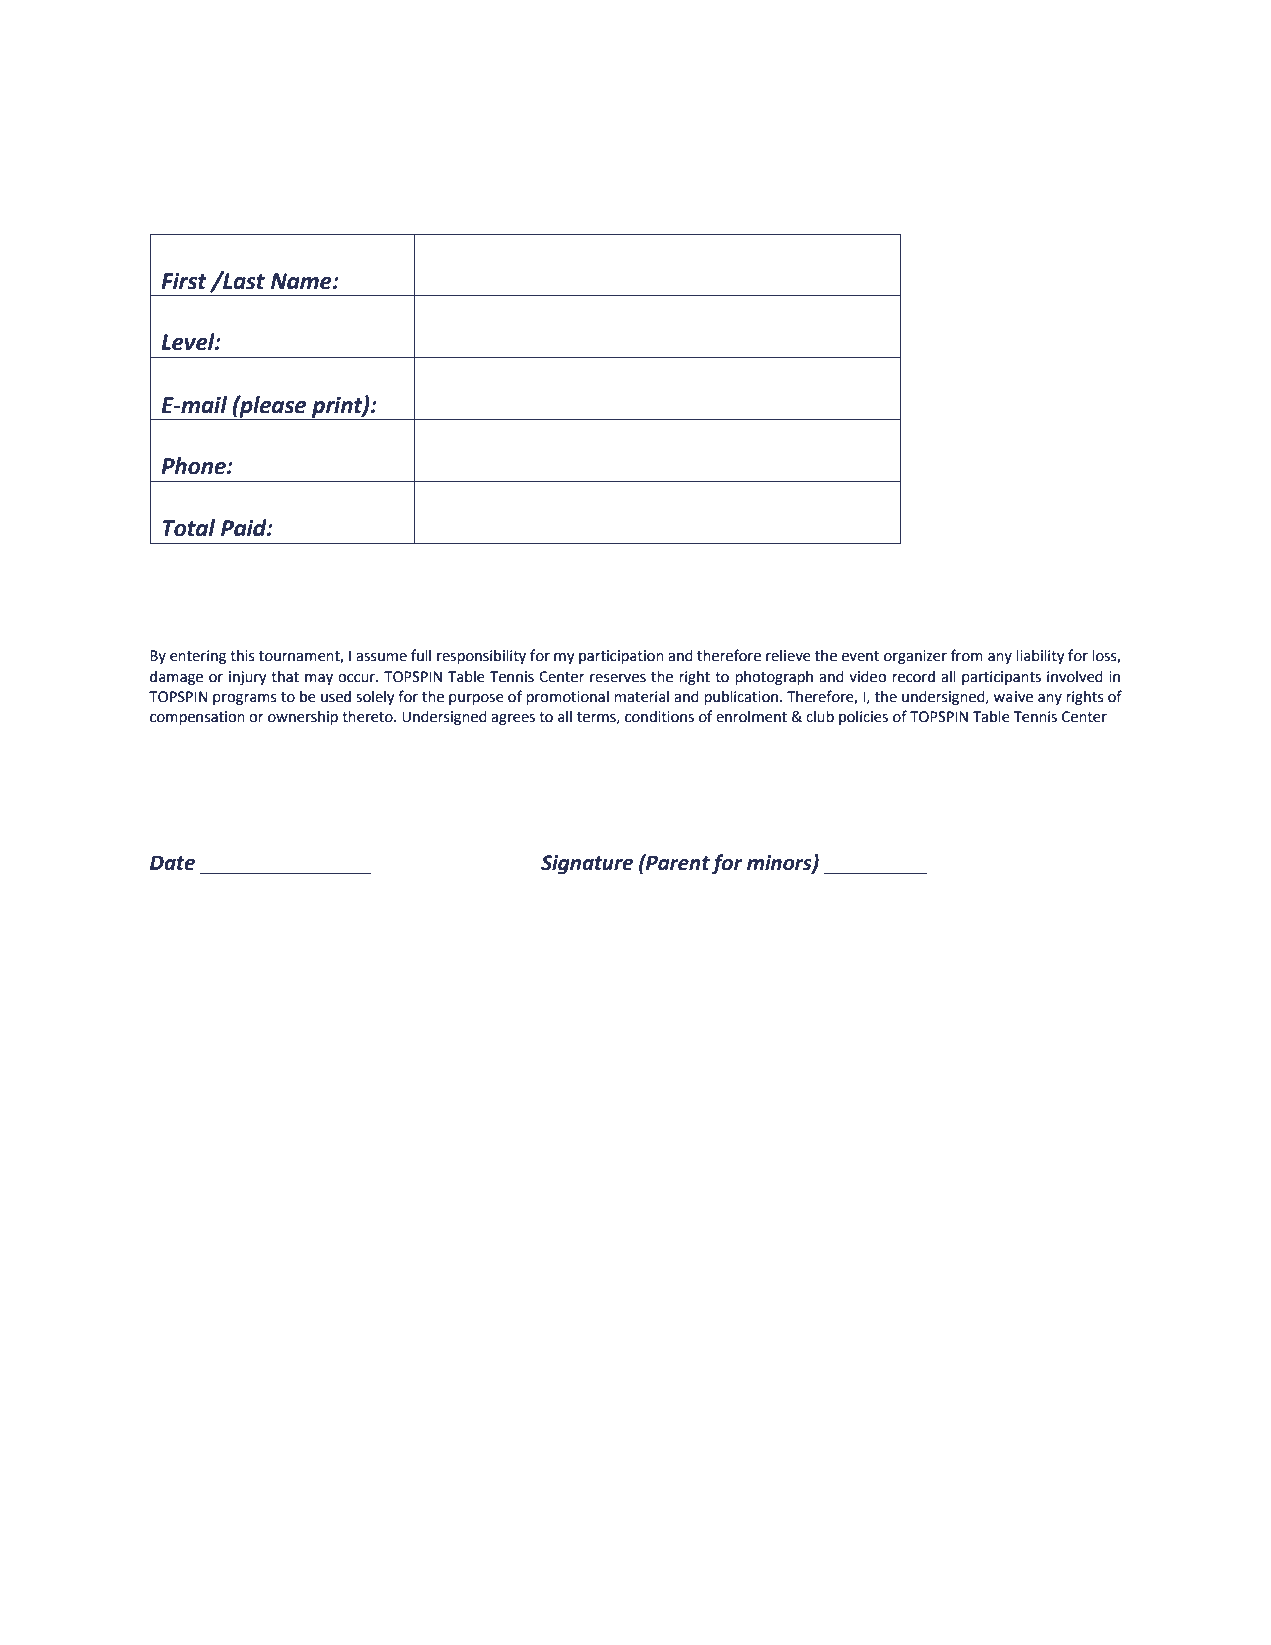 The image size is (1271, 1645). I want to click on Date, so click(172, 863).
